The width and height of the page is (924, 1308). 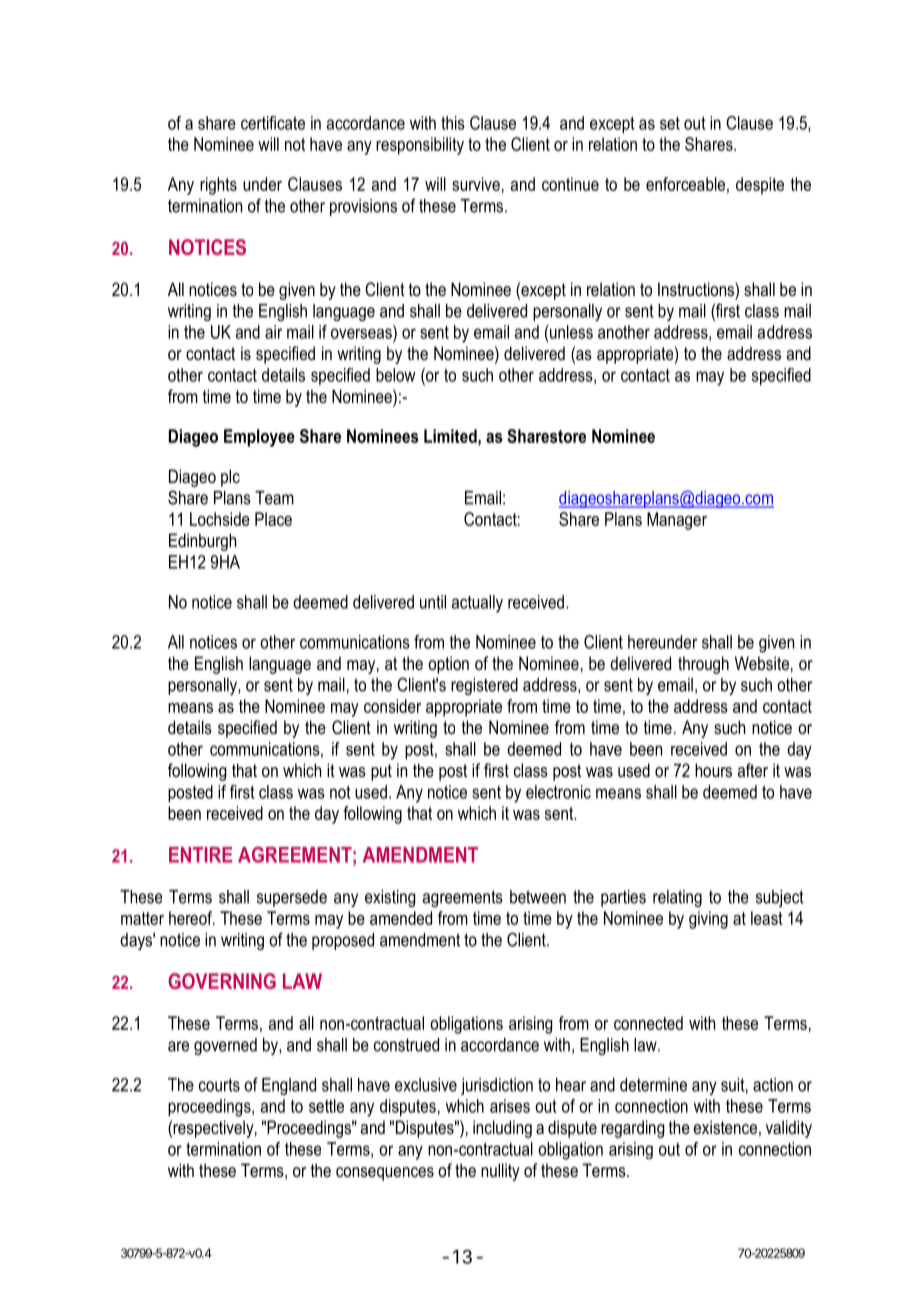 What do you see at coordinates (396, 375) in the page?
I see `below` at bounding box center [396, 375].
